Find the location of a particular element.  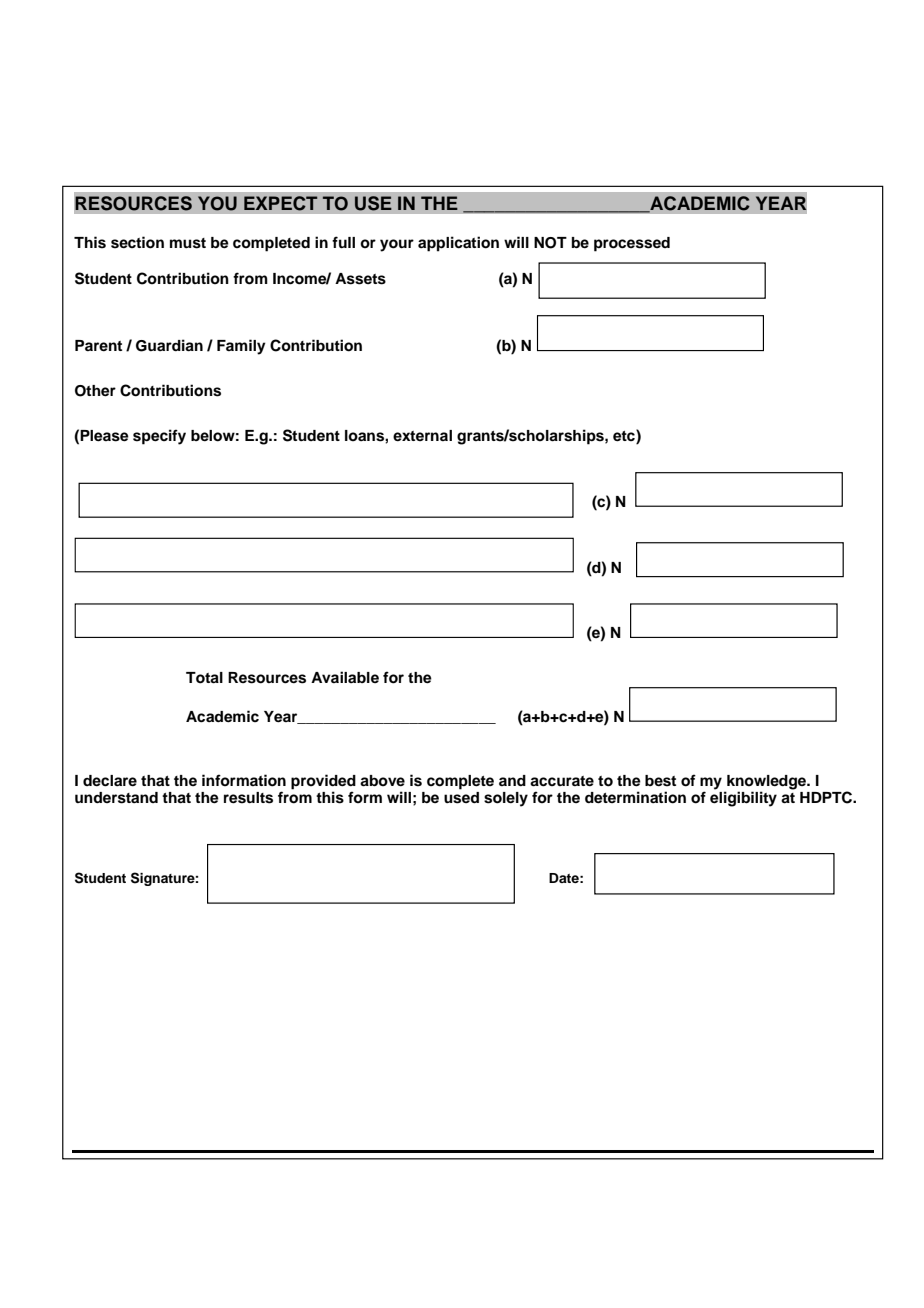

specify is located at coordinates (159, 437).
